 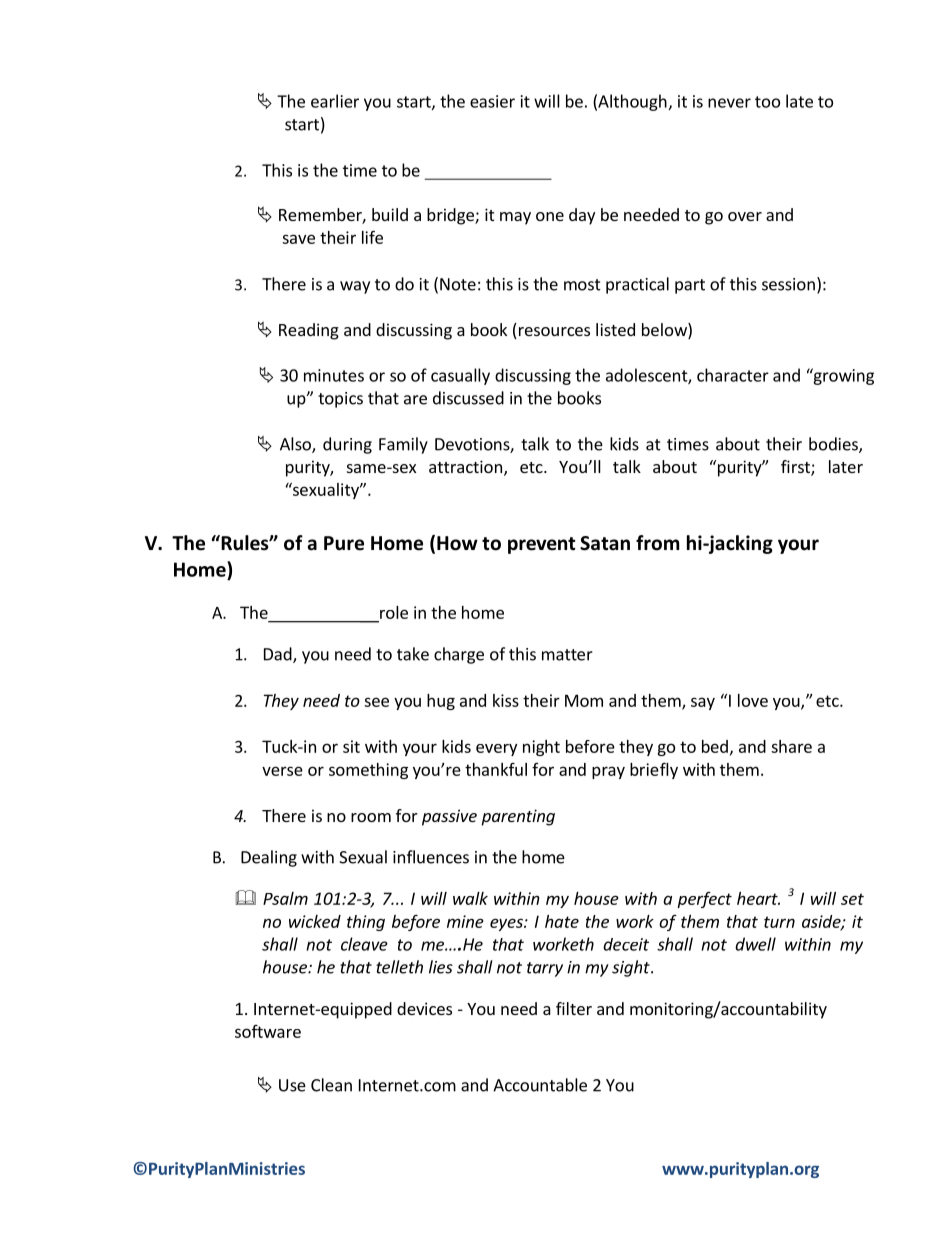 I want to click on Accountable, so click(x=540, y=1085).
